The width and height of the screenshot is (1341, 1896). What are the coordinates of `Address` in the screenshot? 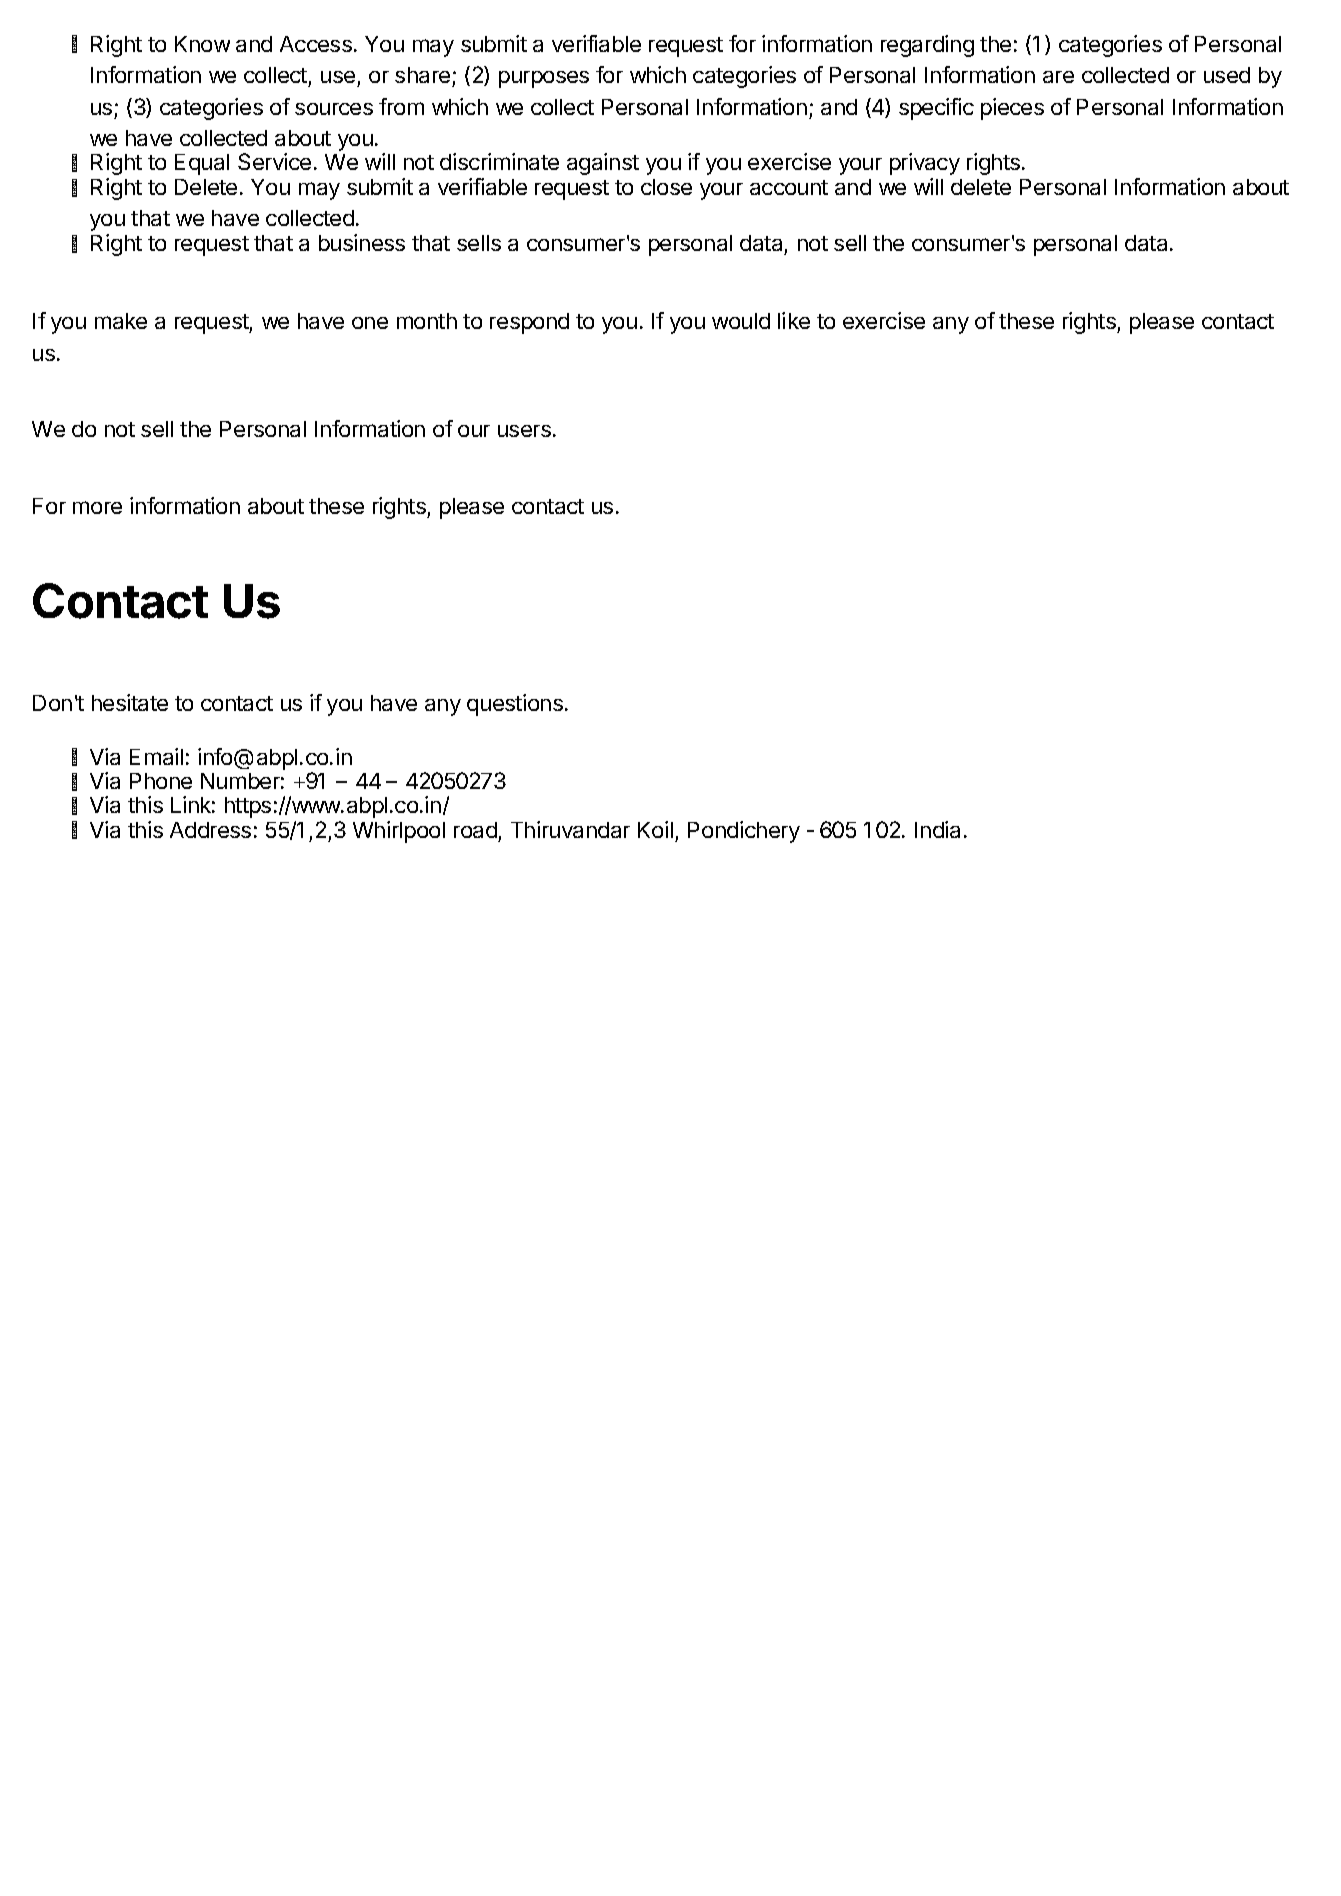 It's located at (210, 830).
